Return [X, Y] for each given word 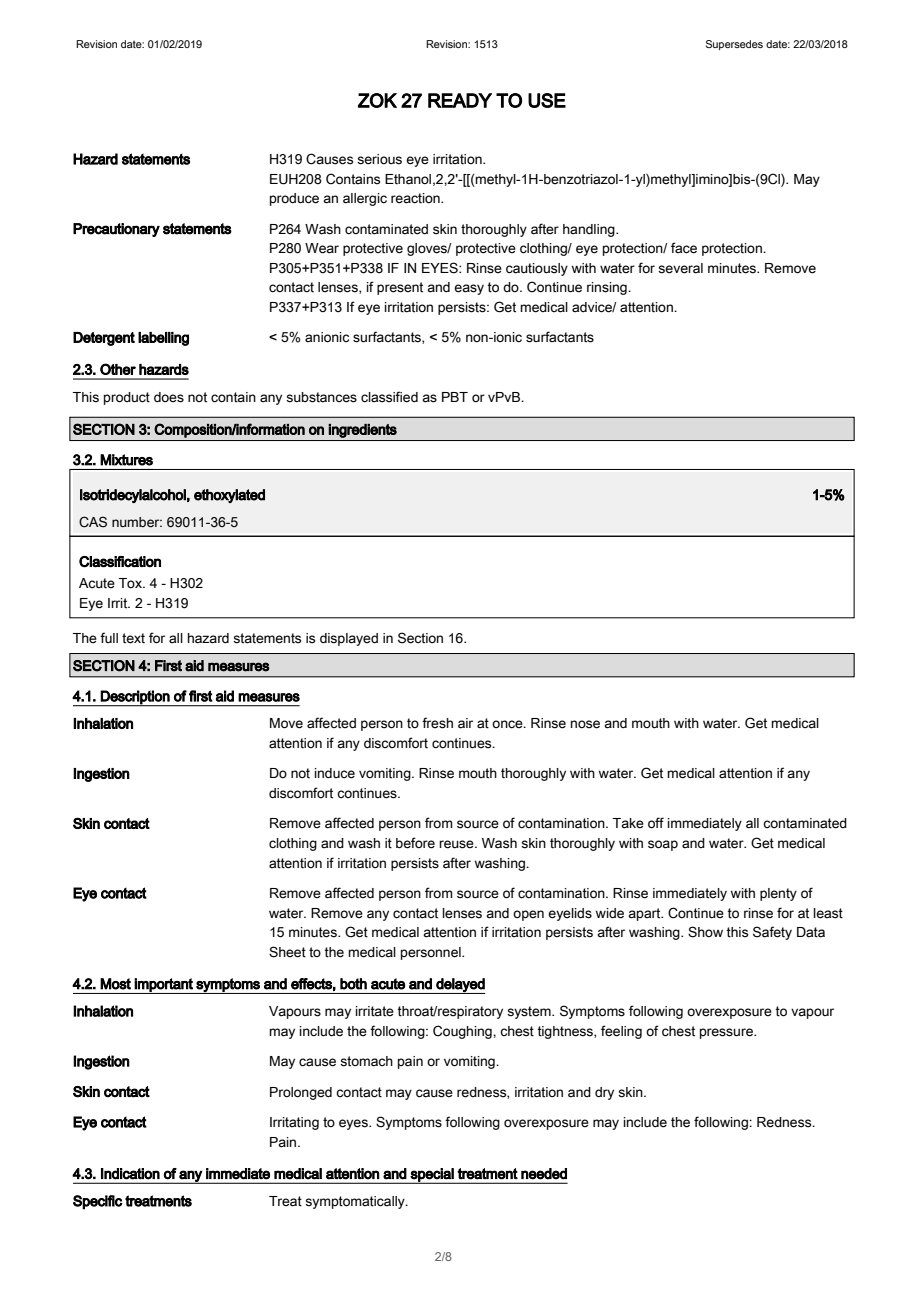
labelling [163, 339]
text [133, 638]
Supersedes [734, 45]
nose [585, 724]
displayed [349, 639]
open [528, 915]
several [680, 268]
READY [460, 100]
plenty [778, 894]
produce [294, 199]
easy [469, 289]
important [164, 986]
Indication [130, 1174]
